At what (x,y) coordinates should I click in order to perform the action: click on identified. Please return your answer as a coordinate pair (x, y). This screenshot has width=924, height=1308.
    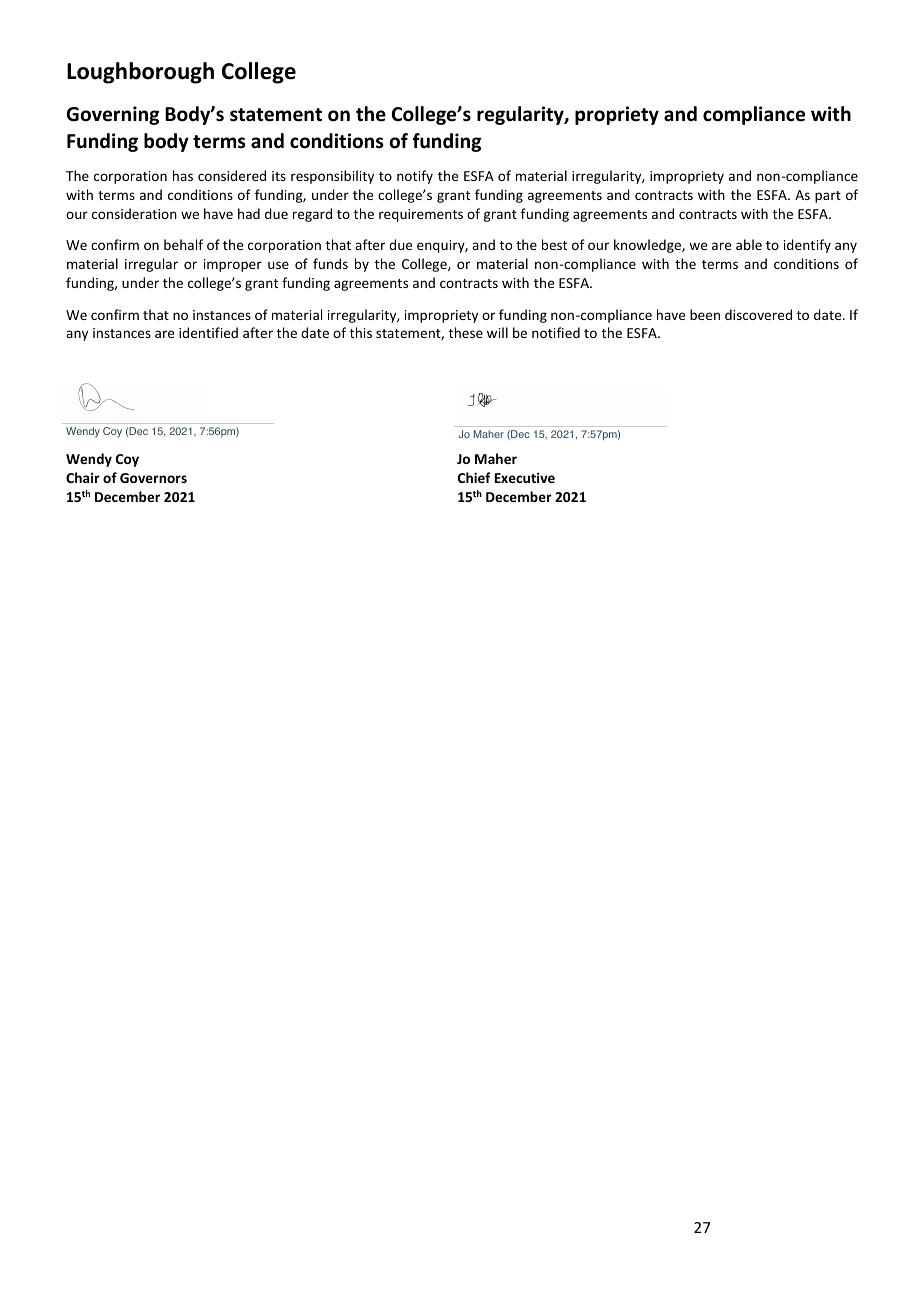
    Looking at the image, I should click on (208, 332).
